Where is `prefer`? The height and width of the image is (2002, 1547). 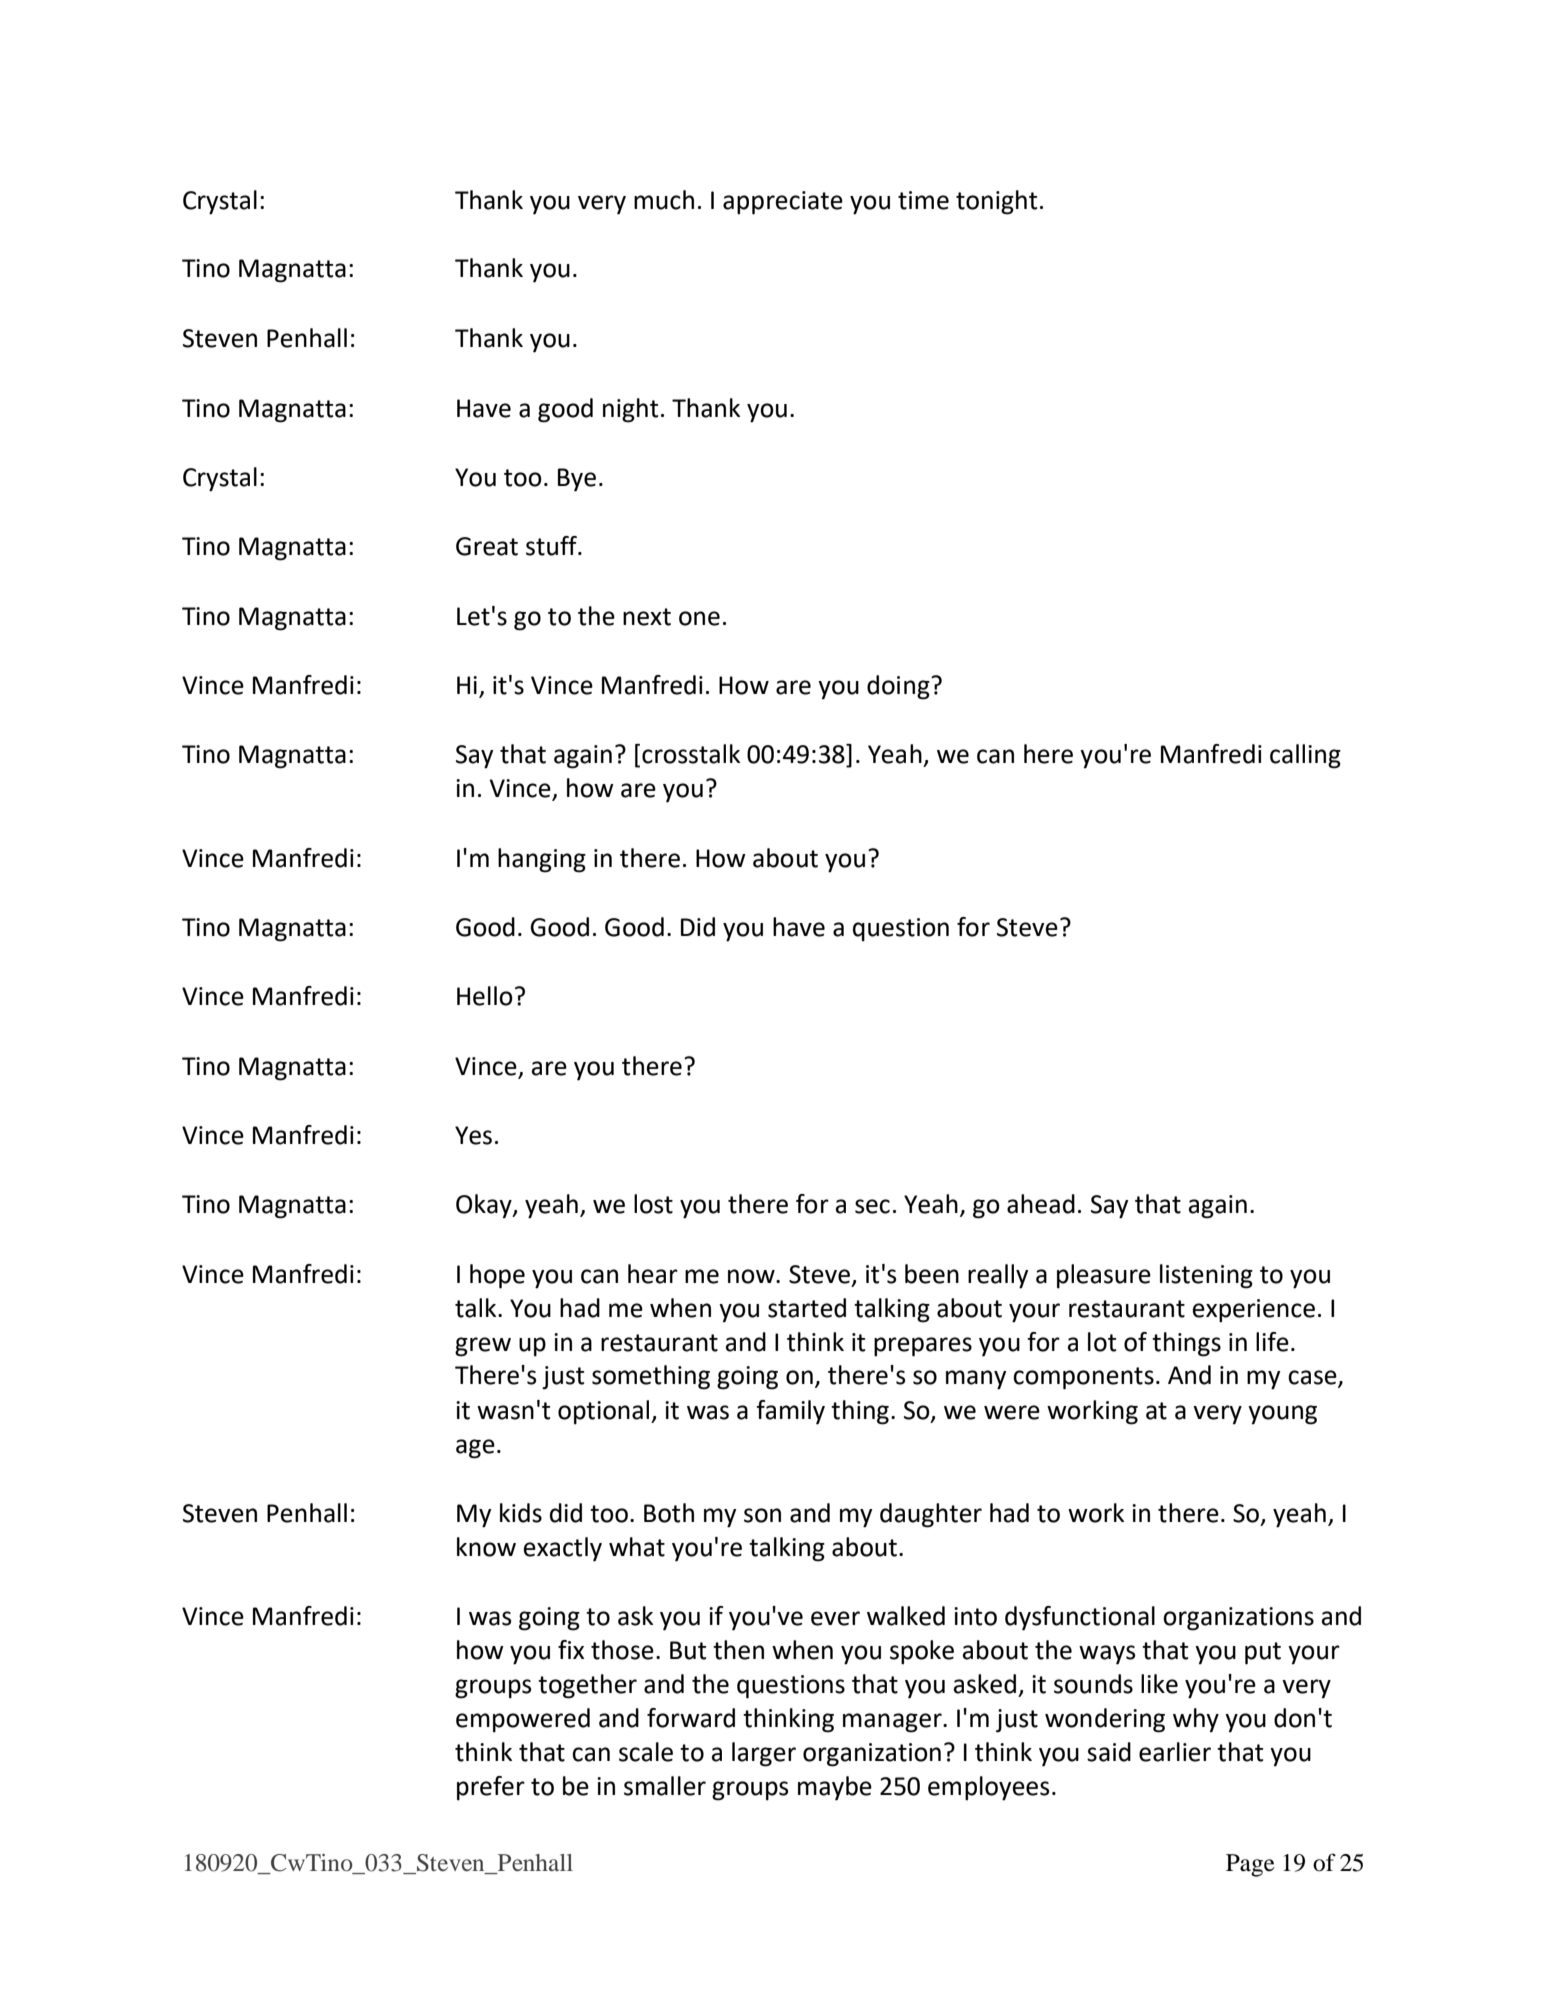
prefer is located at coordinates (491, 1788).
